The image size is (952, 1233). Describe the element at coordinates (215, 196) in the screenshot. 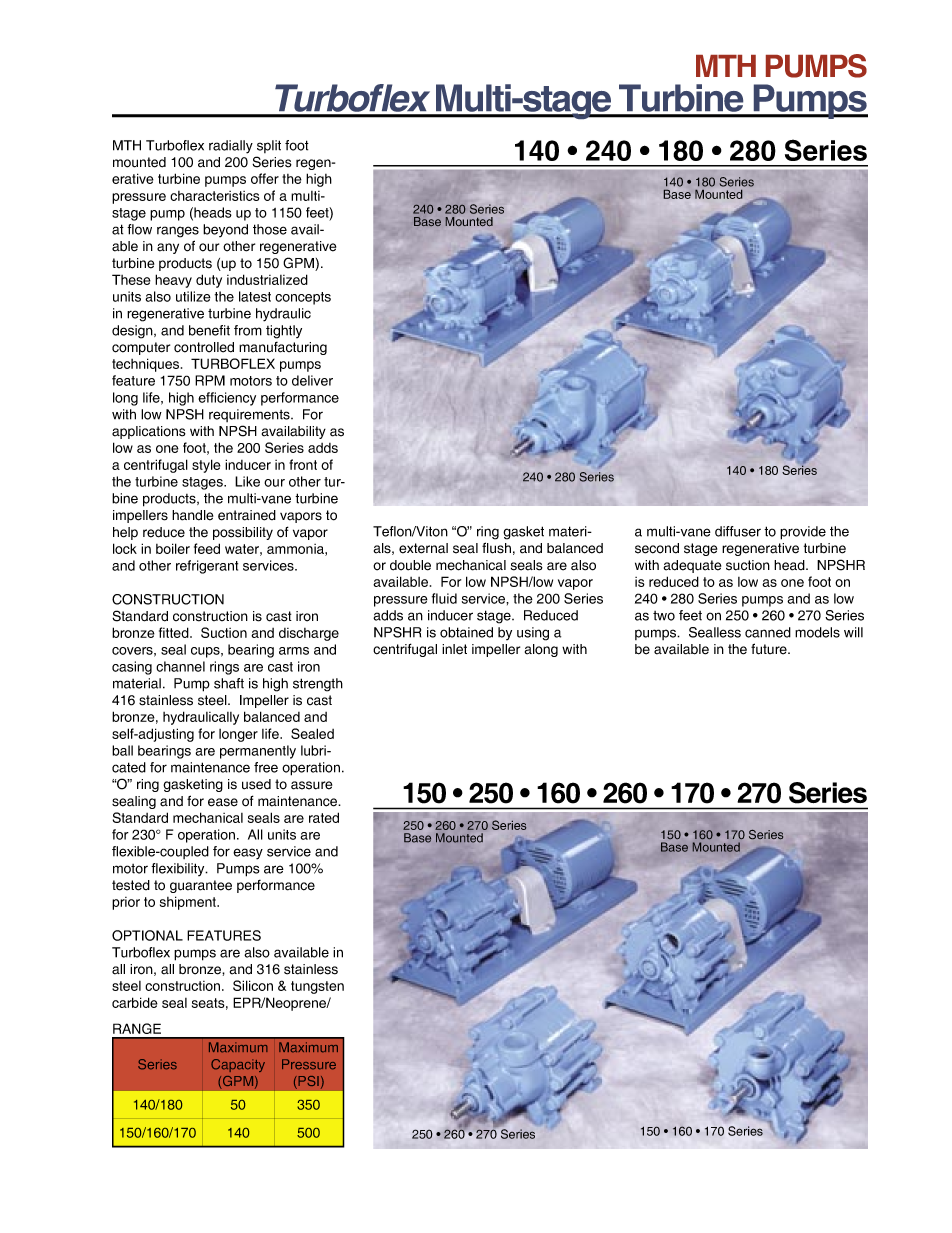

I see `characteristics` at that location.
